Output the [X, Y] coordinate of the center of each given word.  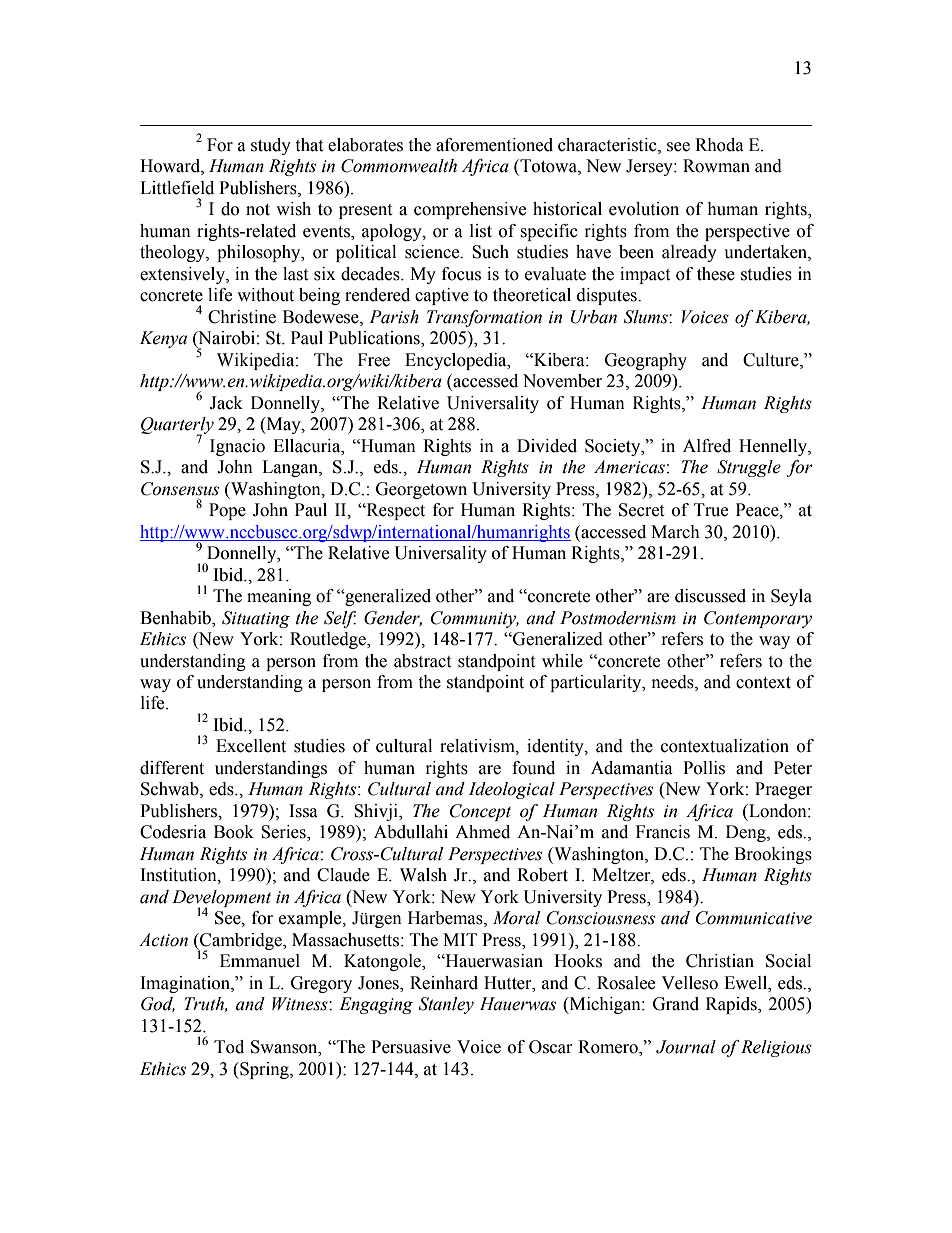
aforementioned [494, 145]
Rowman [716, 166]
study [271, 146]
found [533, 768]
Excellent [251, 746]
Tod [229, 1047]
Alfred [707, 446]
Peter [793, 768]
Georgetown [421, 490]
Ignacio [237, 447]
